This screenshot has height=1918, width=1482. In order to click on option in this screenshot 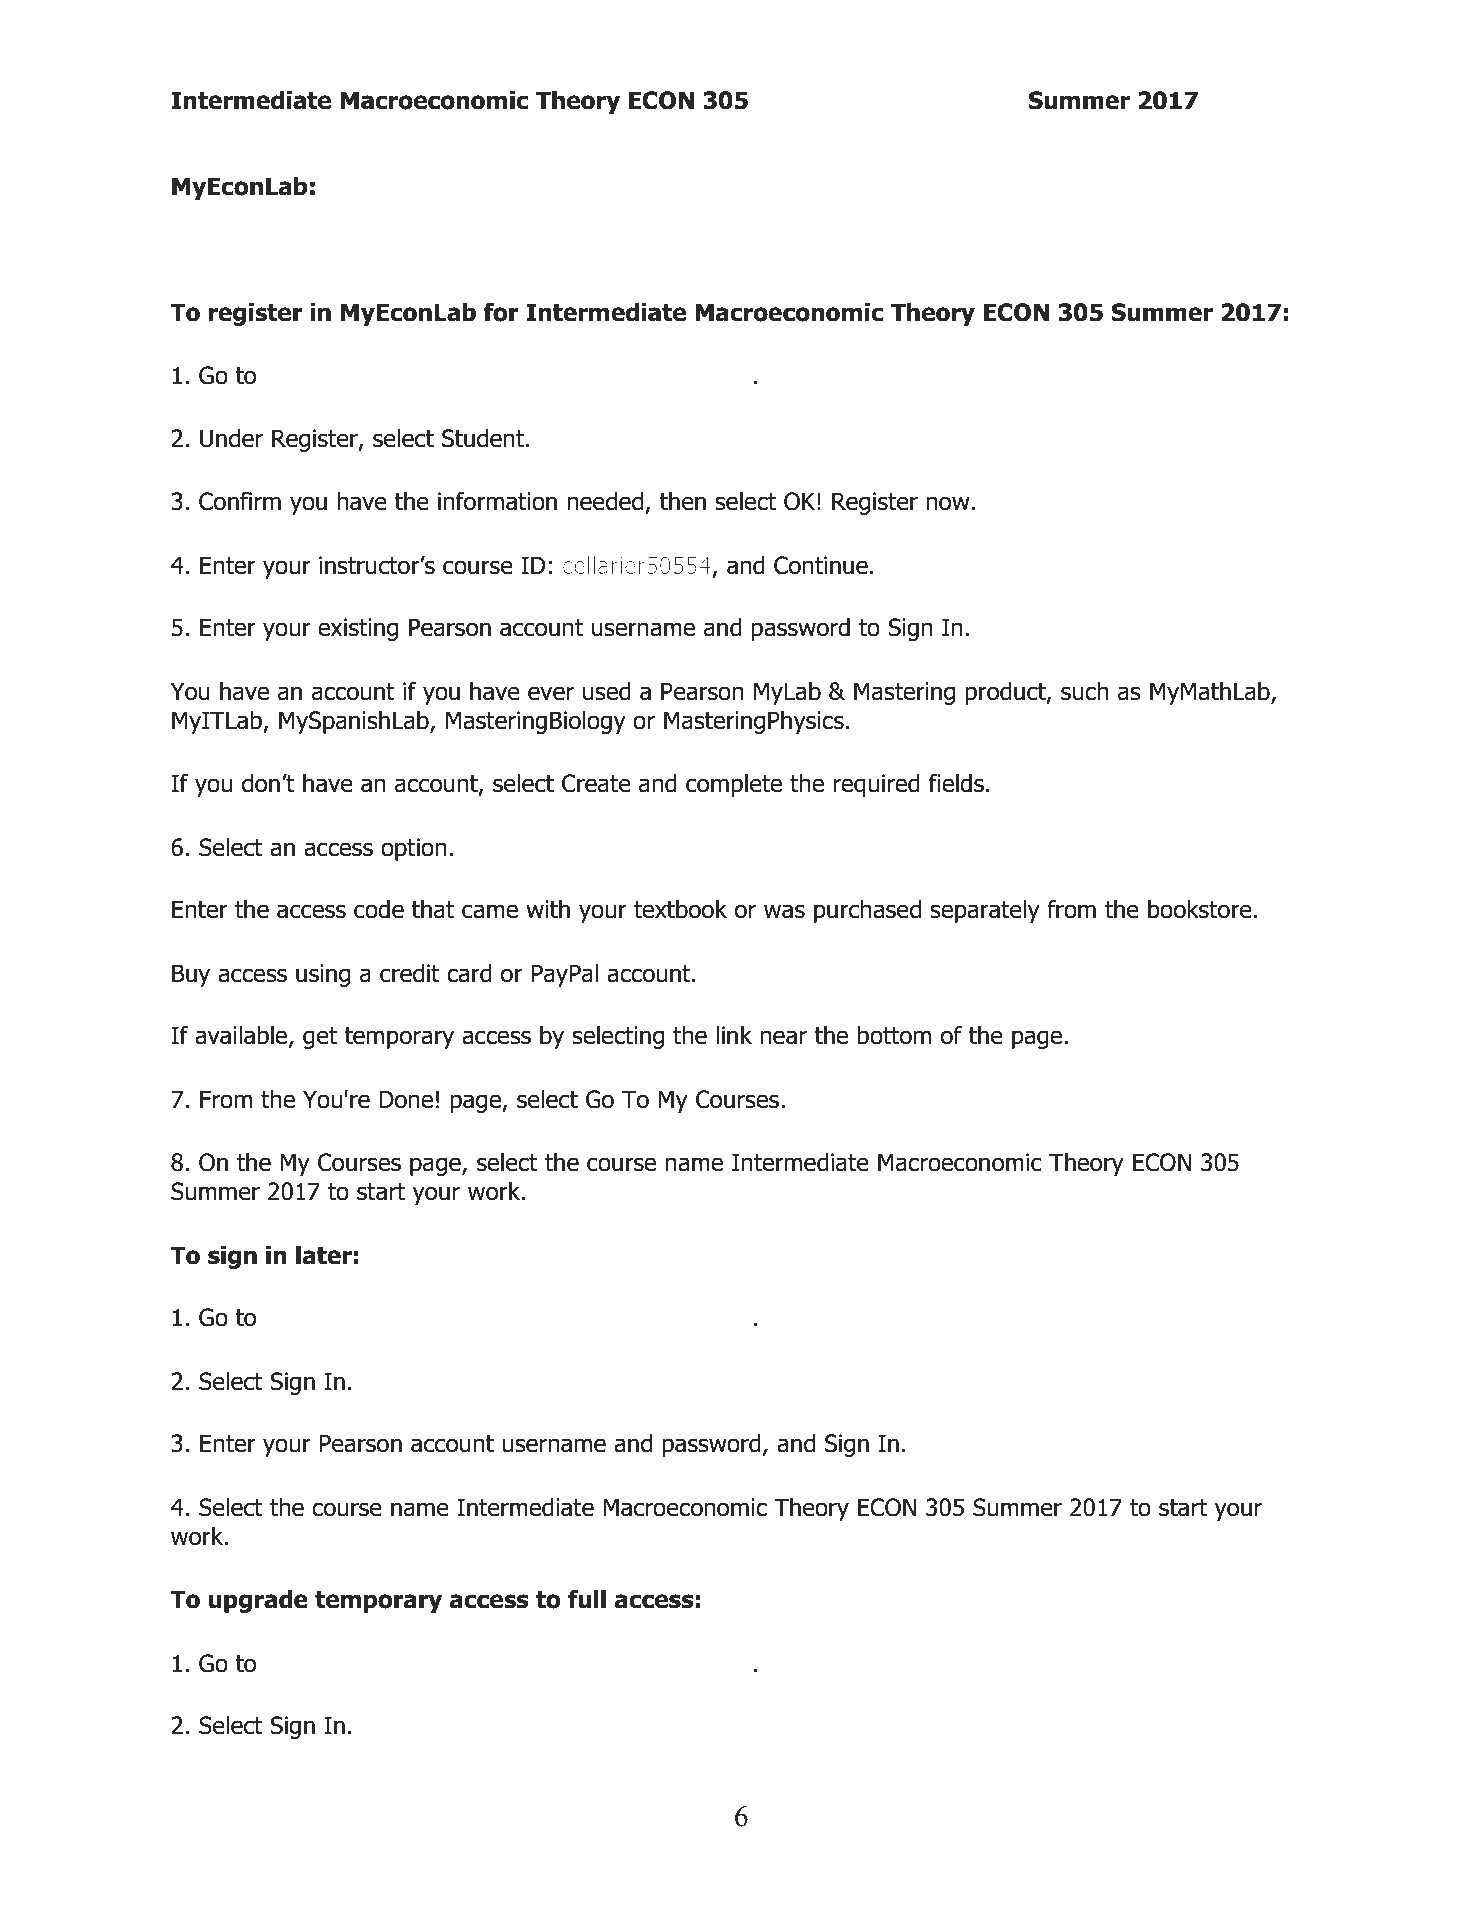, I will do `click(414, 849)`.
